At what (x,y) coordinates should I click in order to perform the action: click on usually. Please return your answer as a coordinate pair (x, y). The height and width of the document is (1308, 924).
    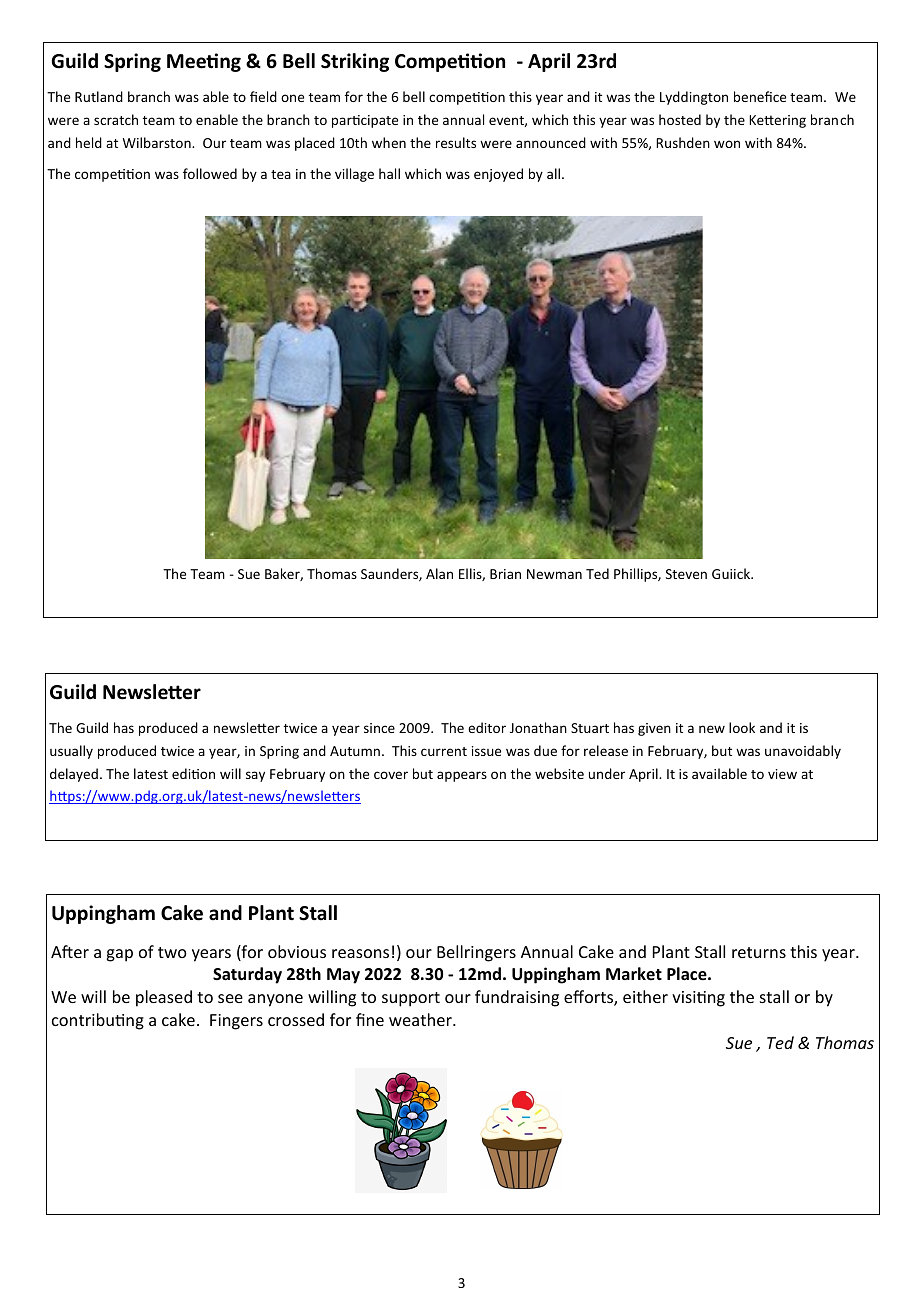
    Looking at the image, I should click on (71, 752).
